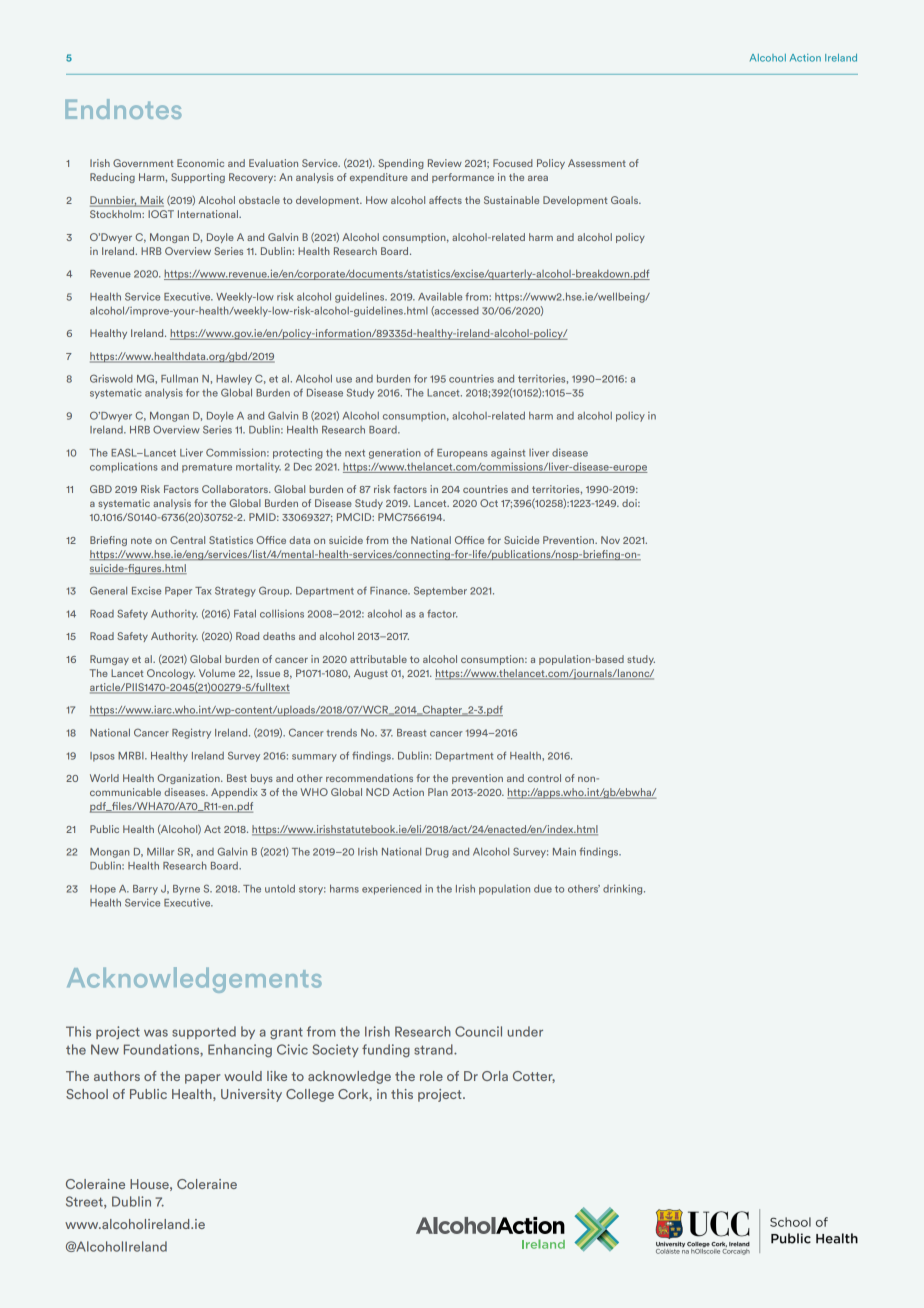 The width and height of the screenshot is (924, 1308). Describe the element at coordinates (171, 674) in the screenshot. I see `Oncology` at that location.
